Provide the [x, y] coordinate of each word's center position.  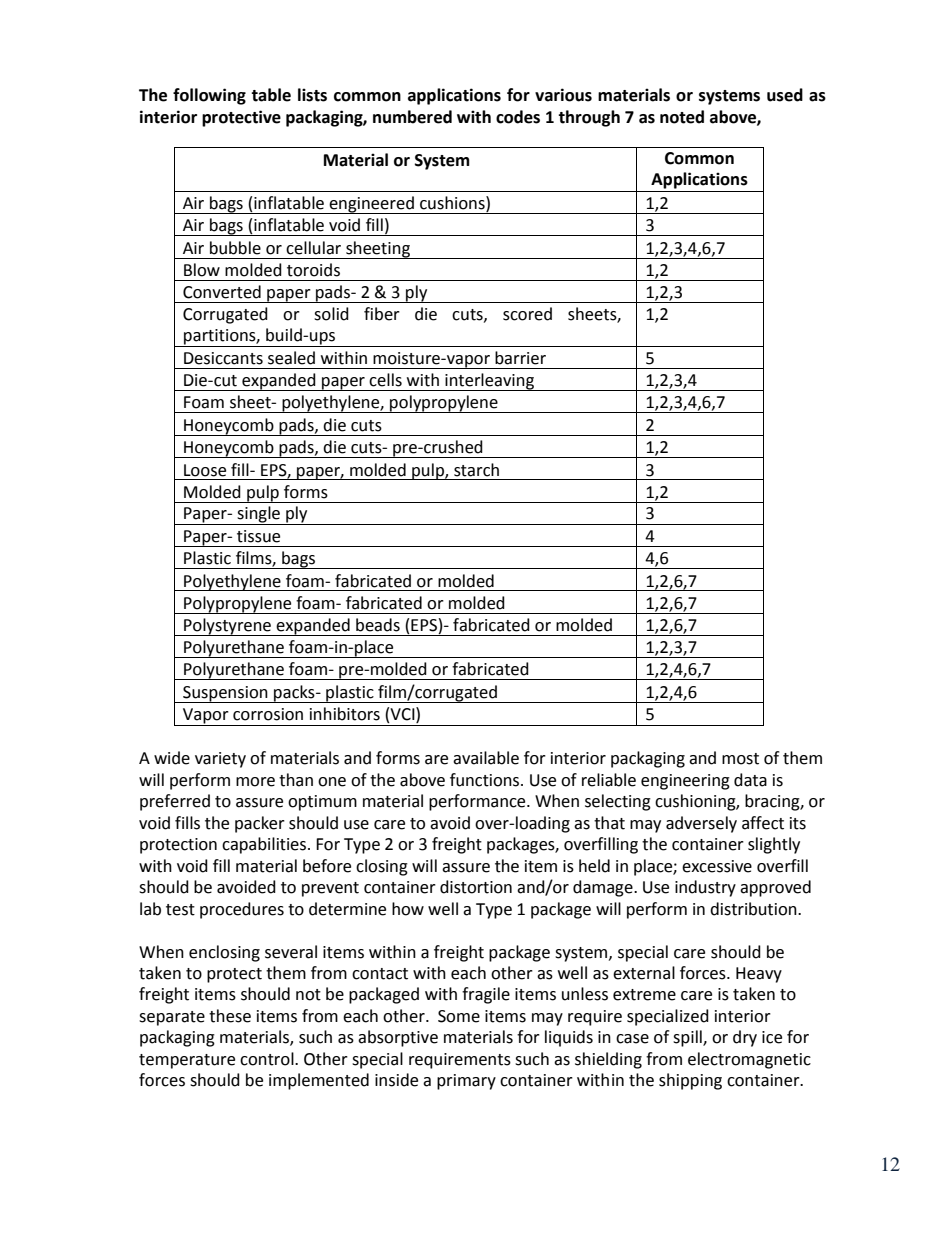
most [740, 759]
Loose [205, 470]
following [209, 96]
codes [518, 117]
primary [466, 1082]
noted [682, 117]
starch [476, 470]
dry [745, 1038]
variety [220, 760]
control [268, 1059]
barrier [520, 358]
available [486, 758]
